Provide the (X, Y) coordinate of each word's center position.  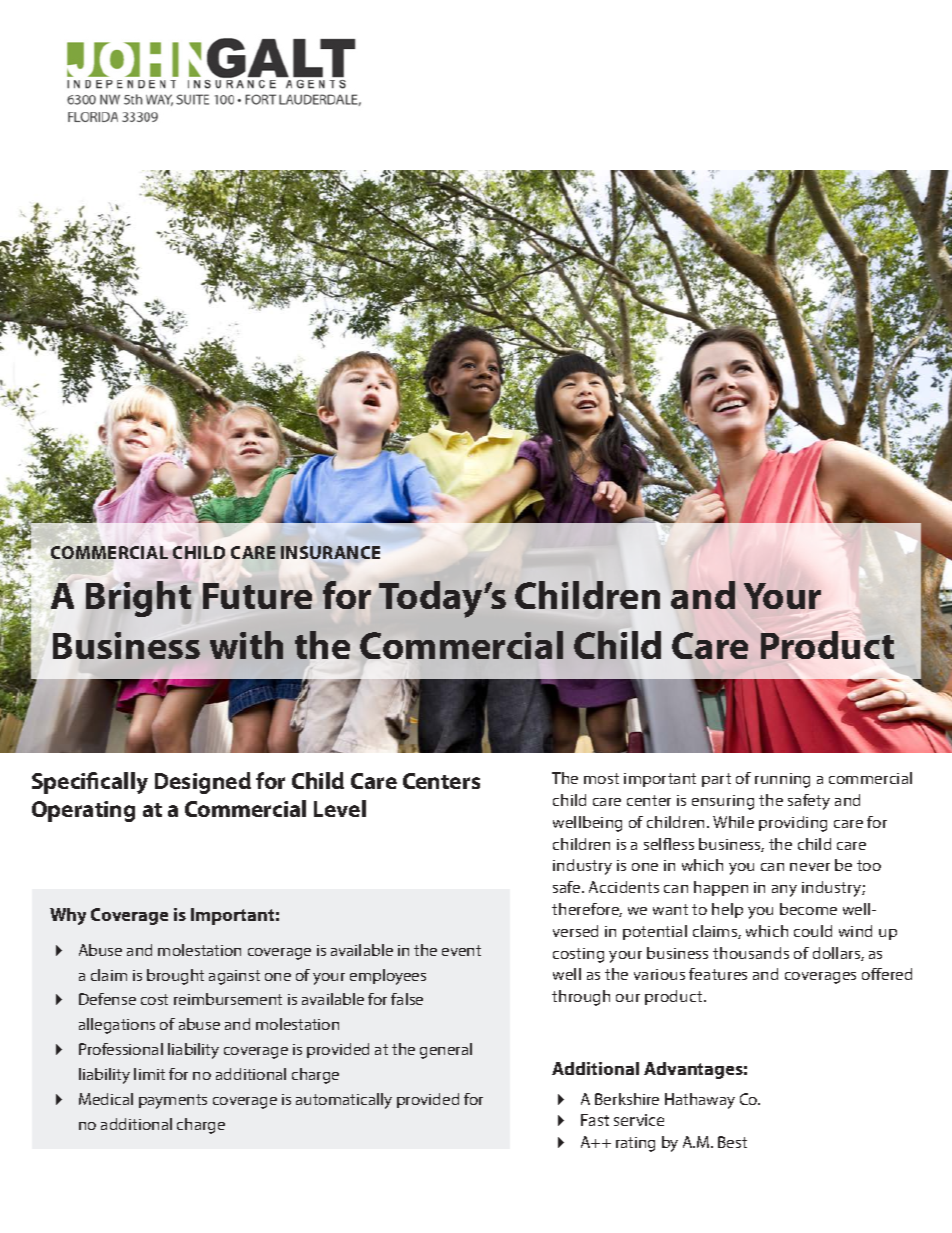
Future (257, 596)
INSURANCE (330, 552)
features (718, 974)
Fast (595, 1120)
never (810, 867)
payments (173, 1101)
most (601, 778)
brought (175, 977)
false (407, 999)
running (782, 780)
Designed (203, 783)
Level (340, 808)
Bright (138, 599)
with (246, 645)
